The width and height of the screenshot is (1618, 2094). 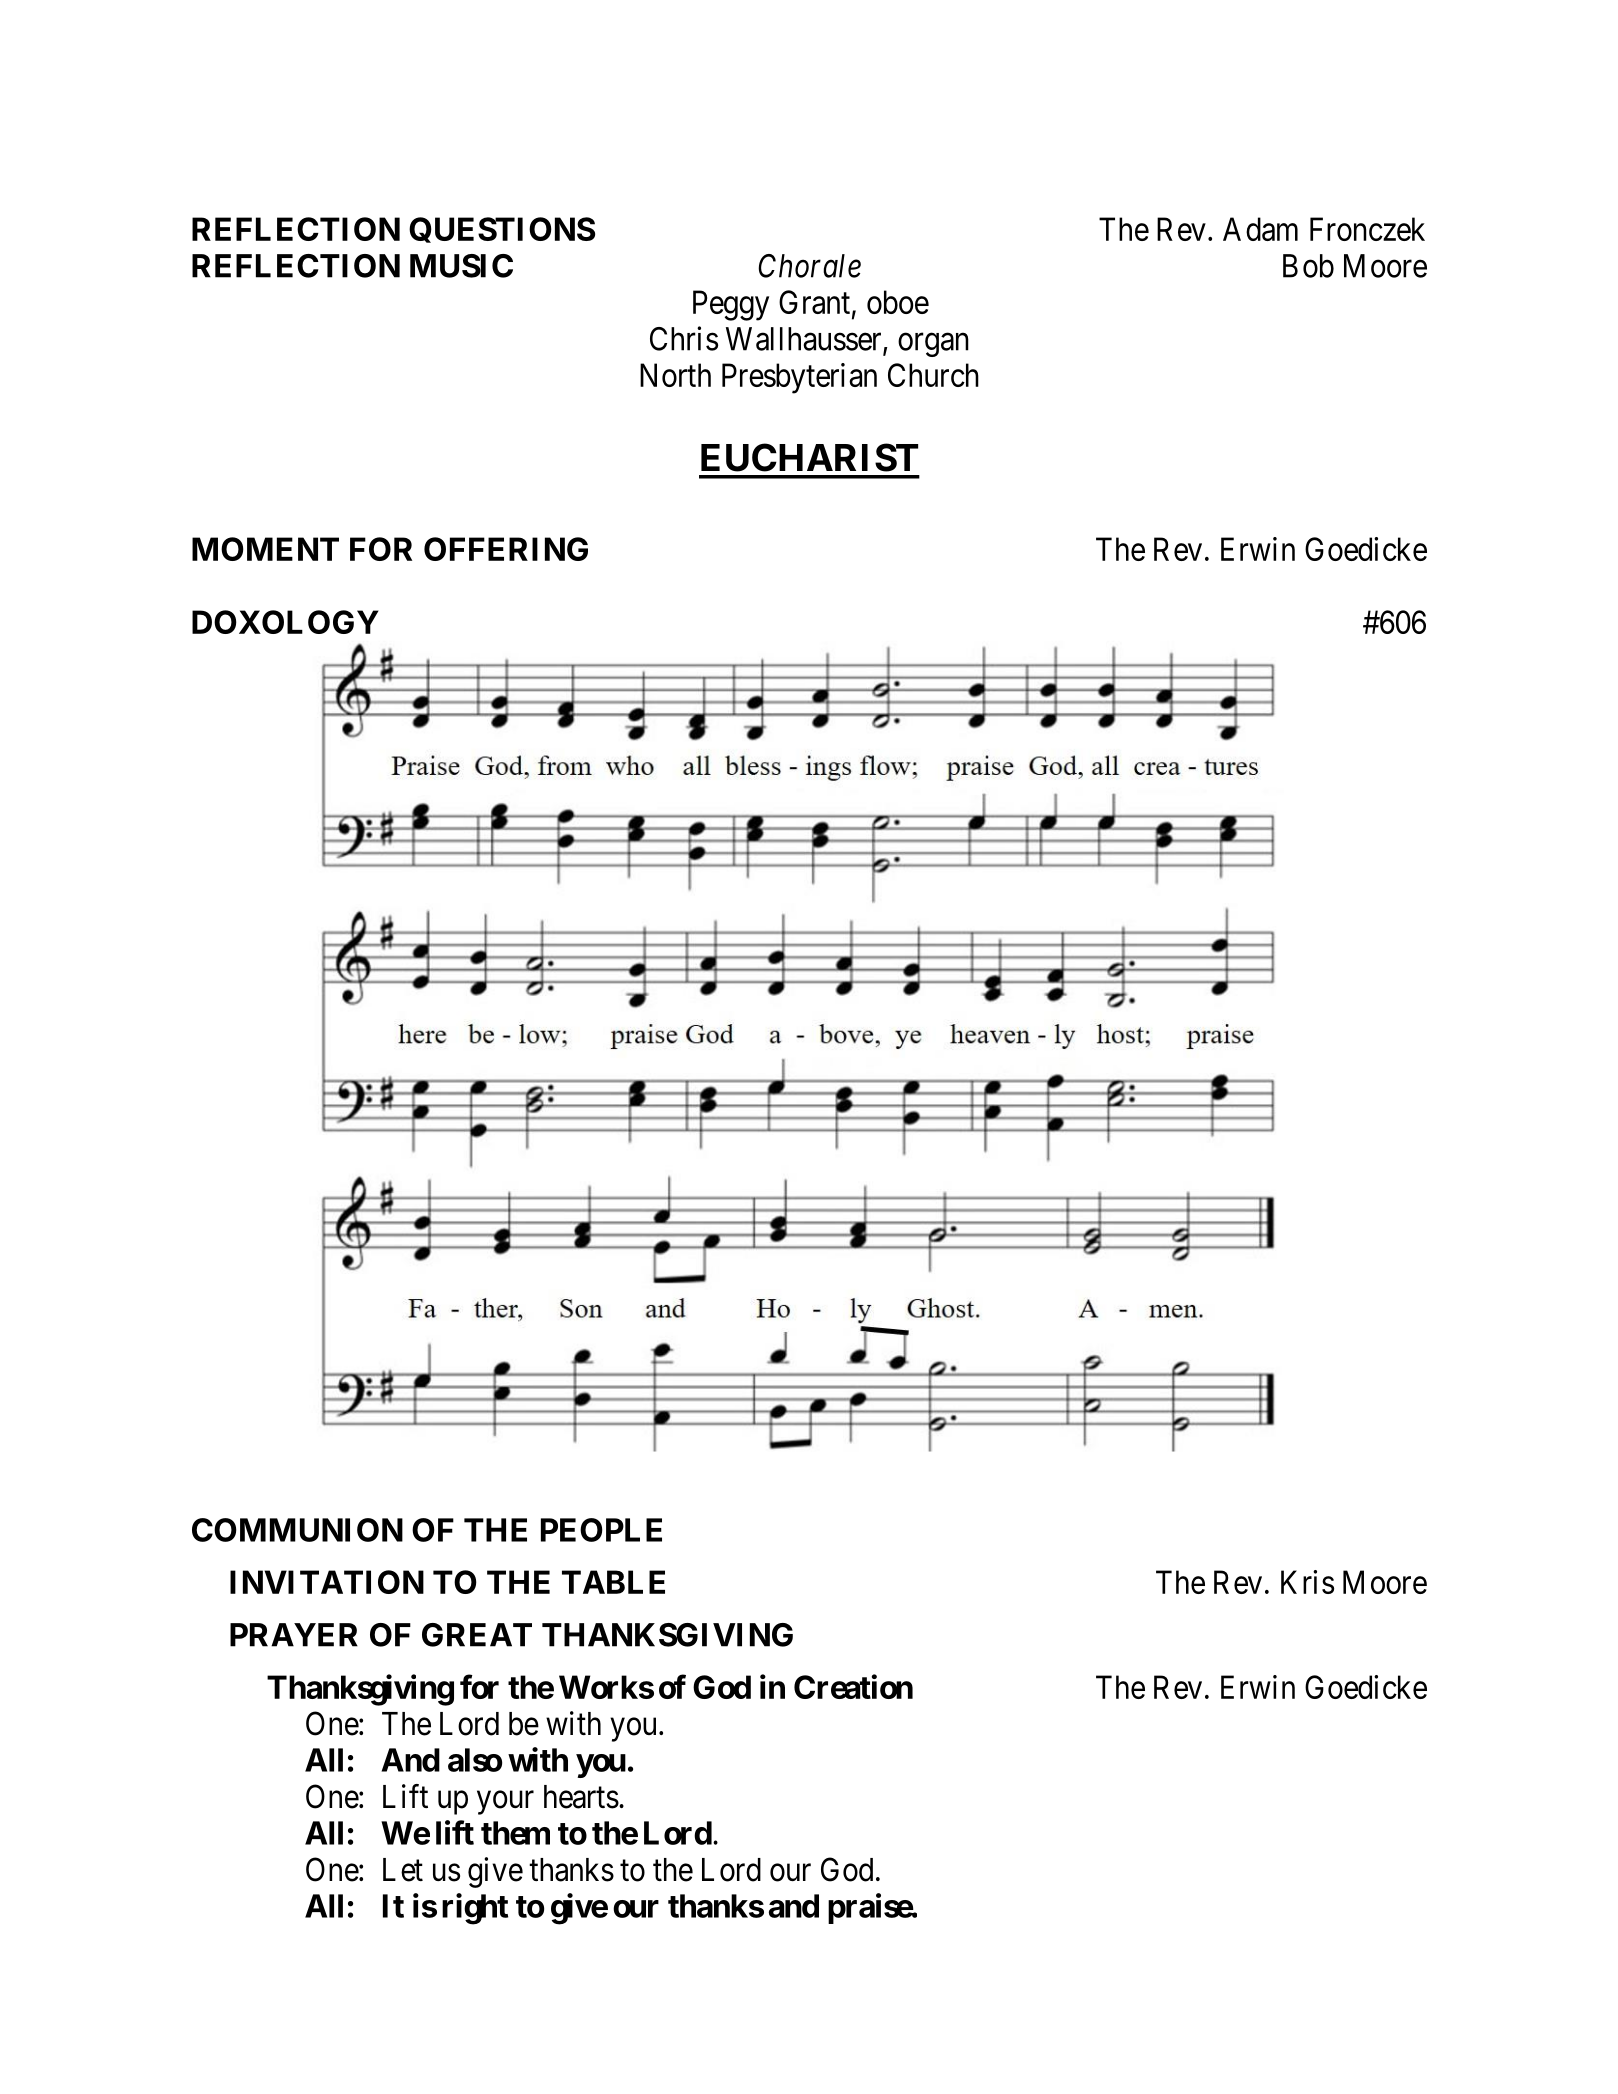 What do you see at coordinates (809, 266) in the screenshot?
I see `Chorale` at bounding box center [809, 266].
